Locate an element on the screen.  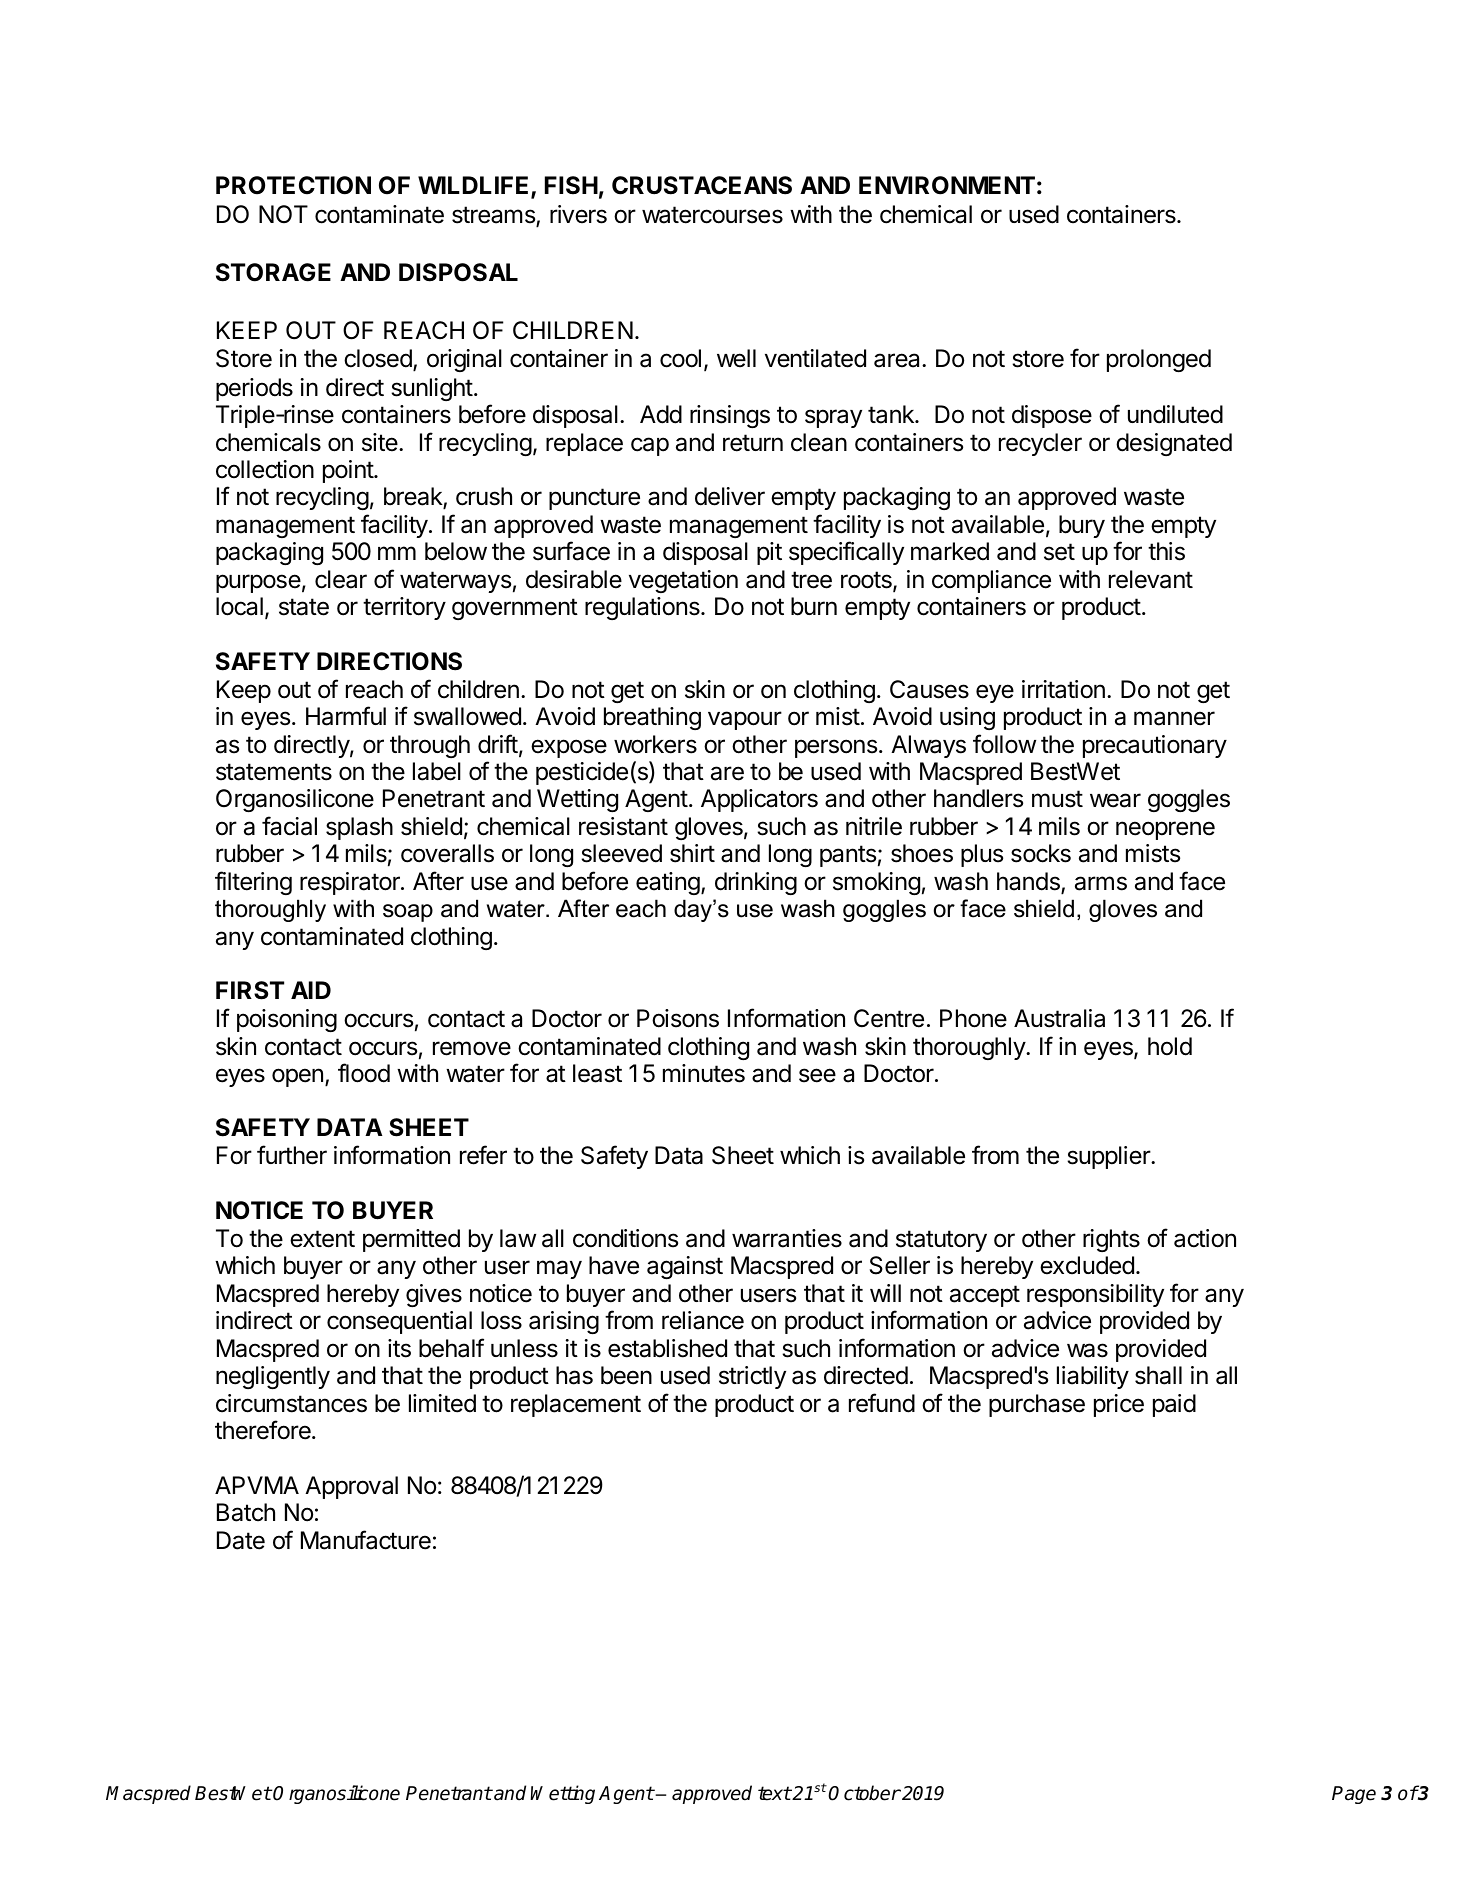
Centre is located at coordinates (889, 1018).
